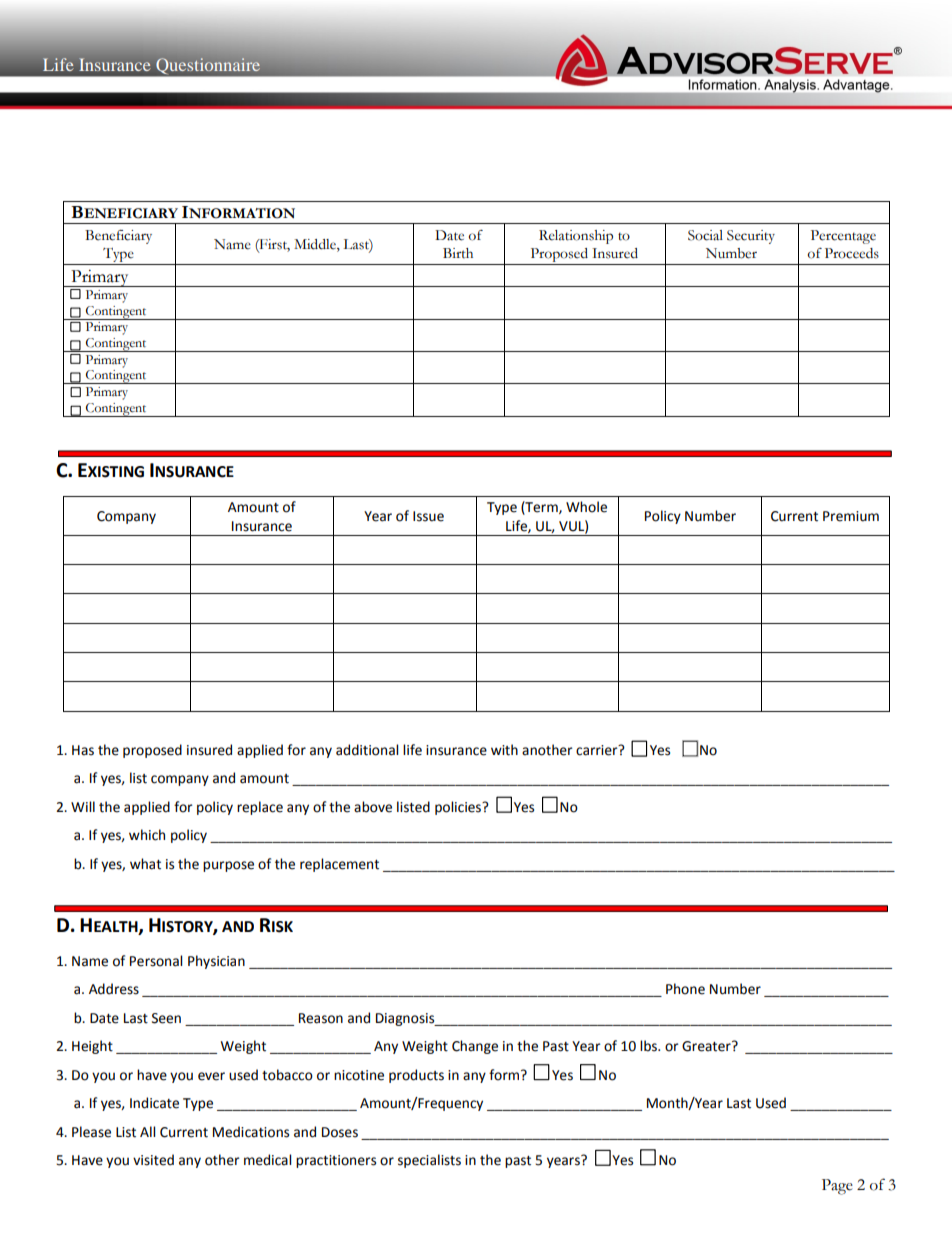 This screenshot has width=952, height=1233. What do you see at coordinates (145, 864) in the screenshot?
I see `what` at bounding box center [145, 864].
